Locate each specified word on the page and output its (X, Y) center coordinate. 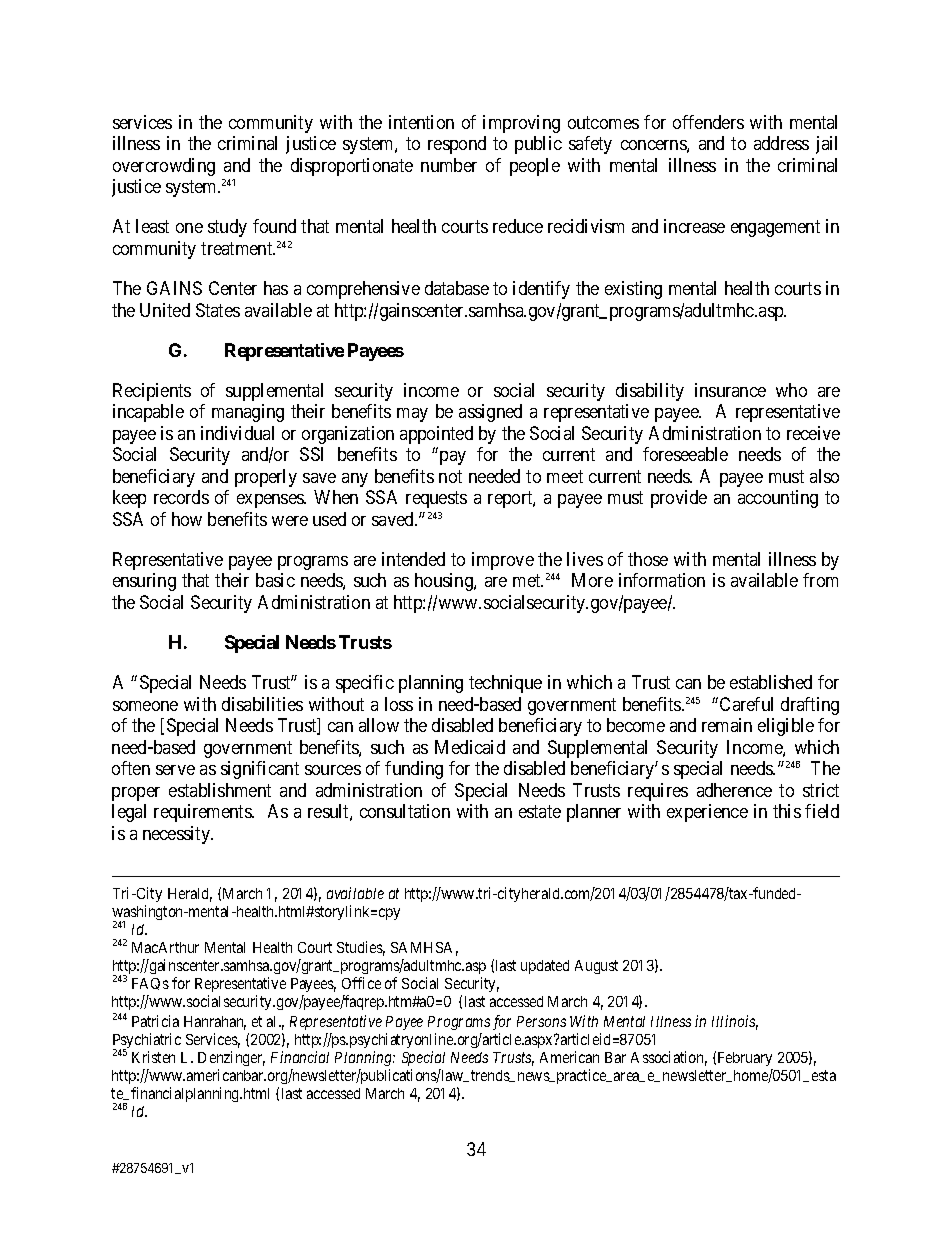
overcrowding (164, 167)
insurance (730, 390)
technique (505, 684)
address (781, 143)
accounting (778, 499)
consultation (405, 811)
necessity (178, 835)
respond (457, 145)
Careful (746, 704)
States (218, 310)
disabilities (262, 704)
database (457, 288)
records (181, 497)
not (450, 476)
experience (707, 813)
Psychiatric (147, 1042)
